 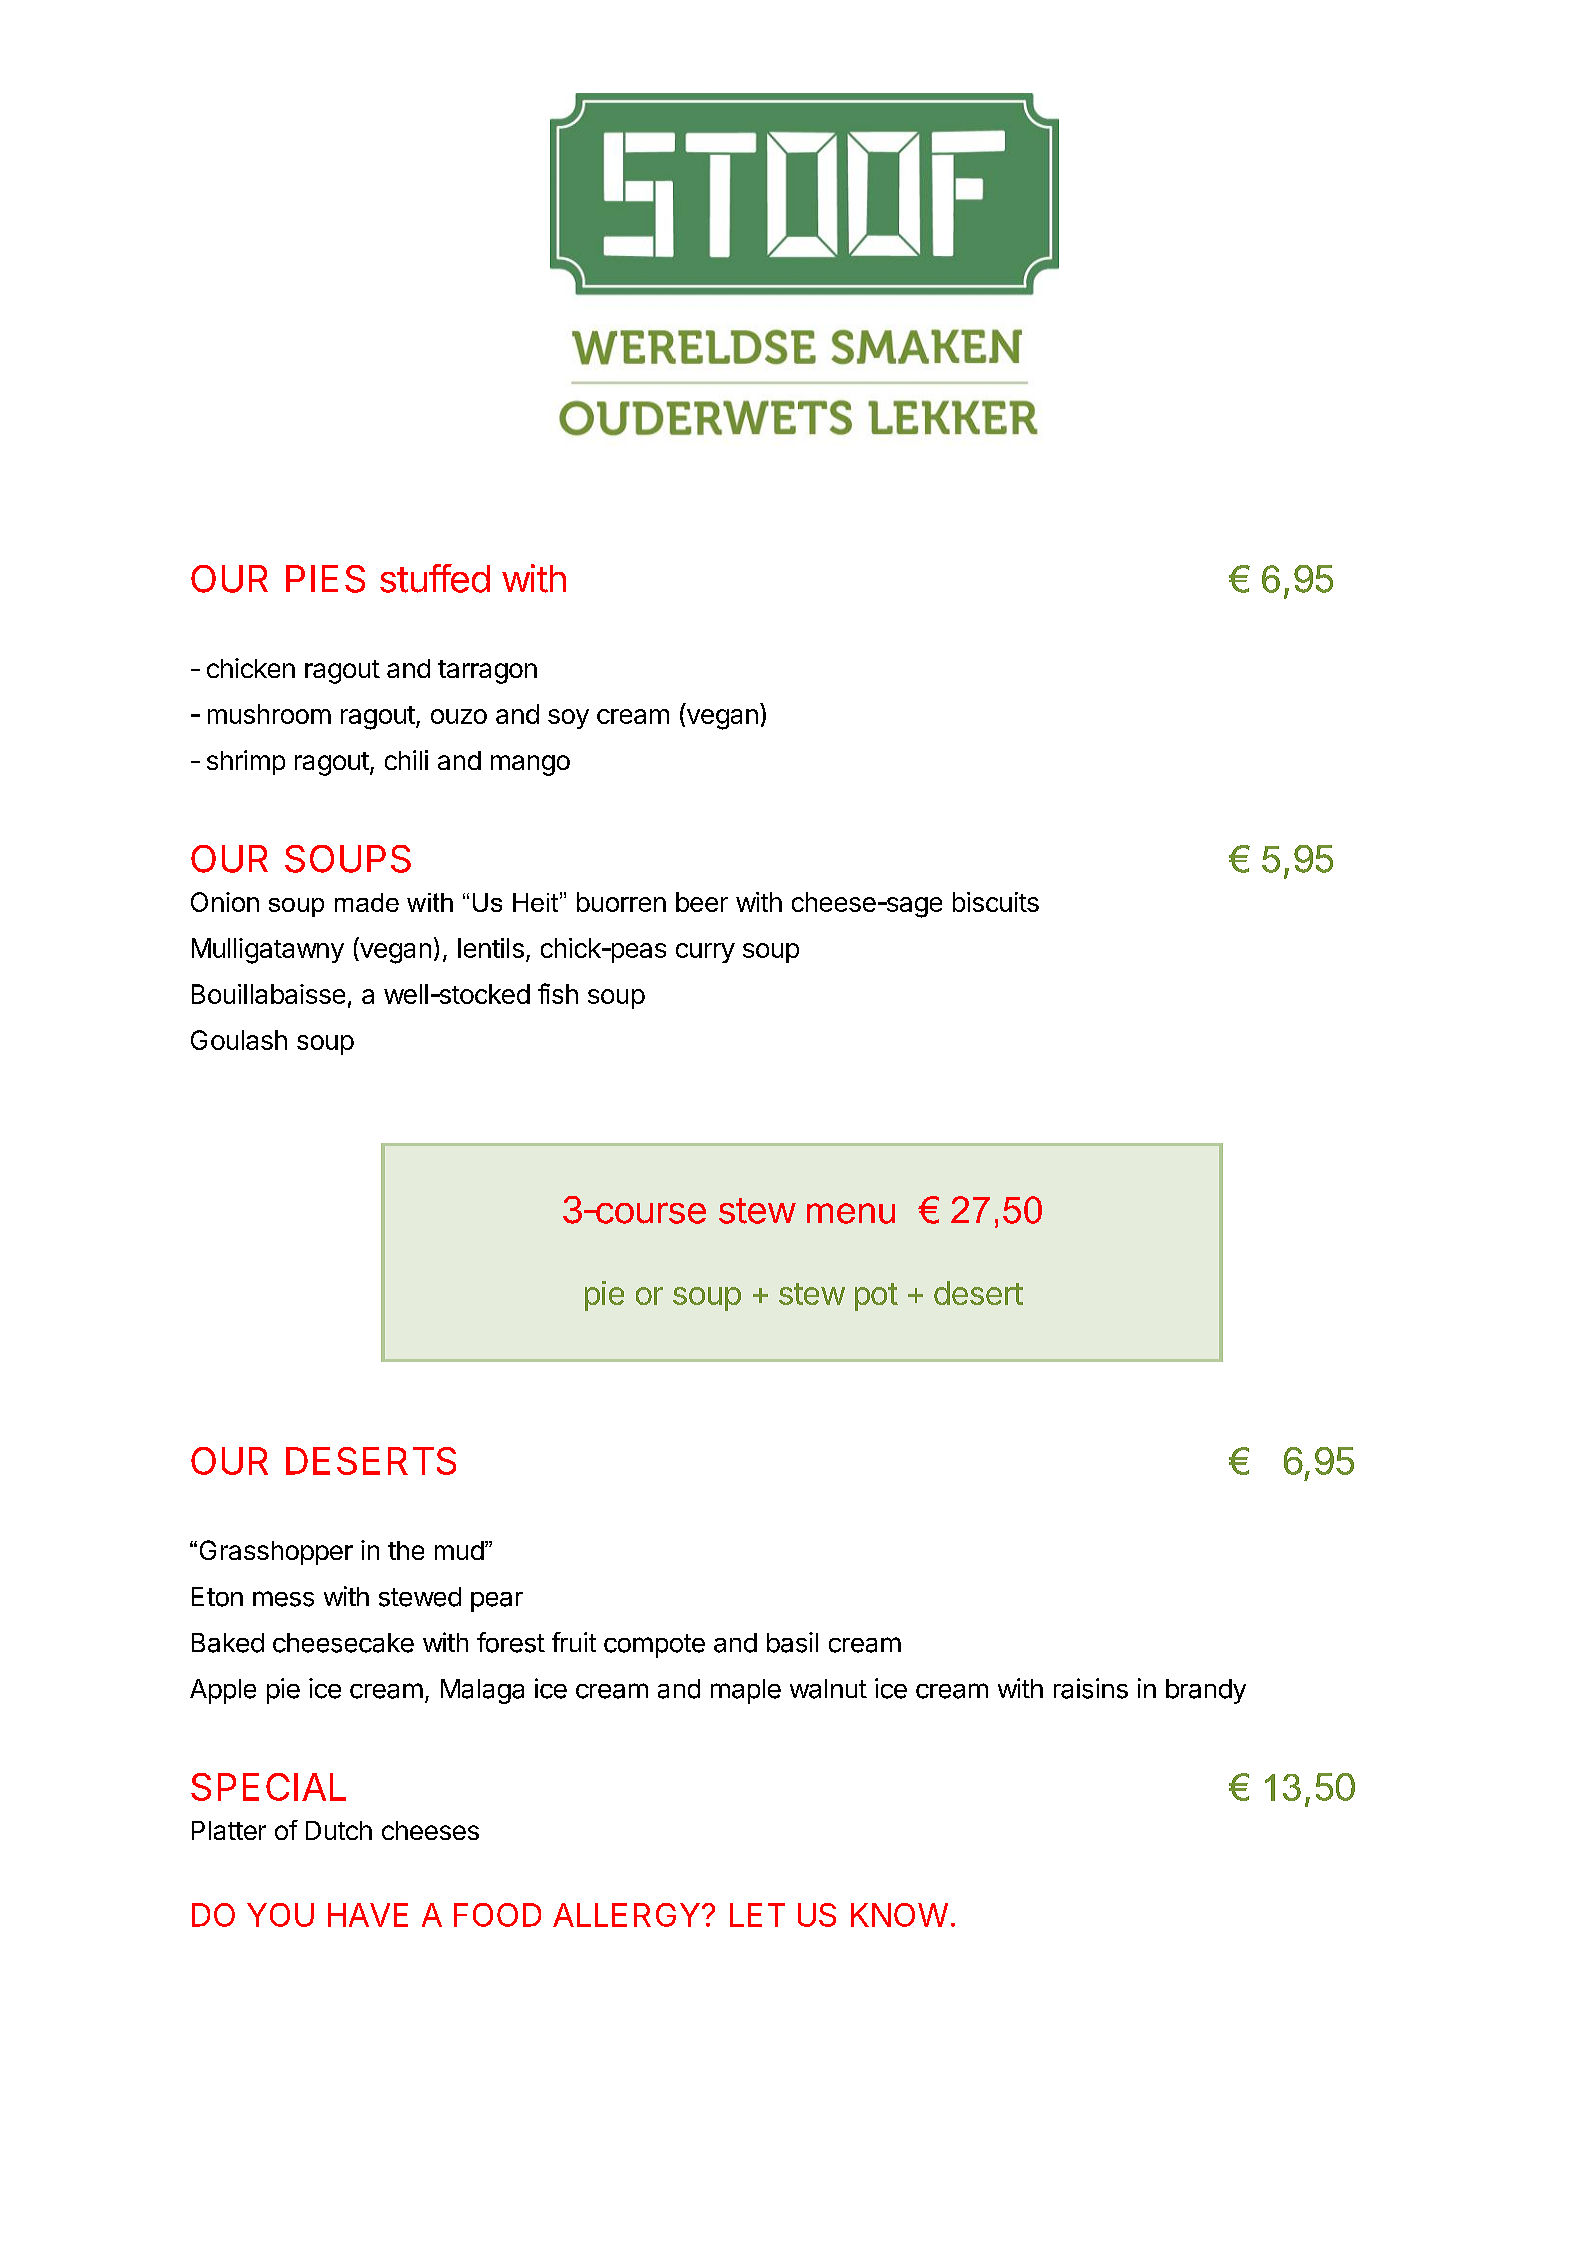 What do you see at coordinates (280, 1915) in the screenshot?
I see `YOU` at bounding box center [280, 1915].
